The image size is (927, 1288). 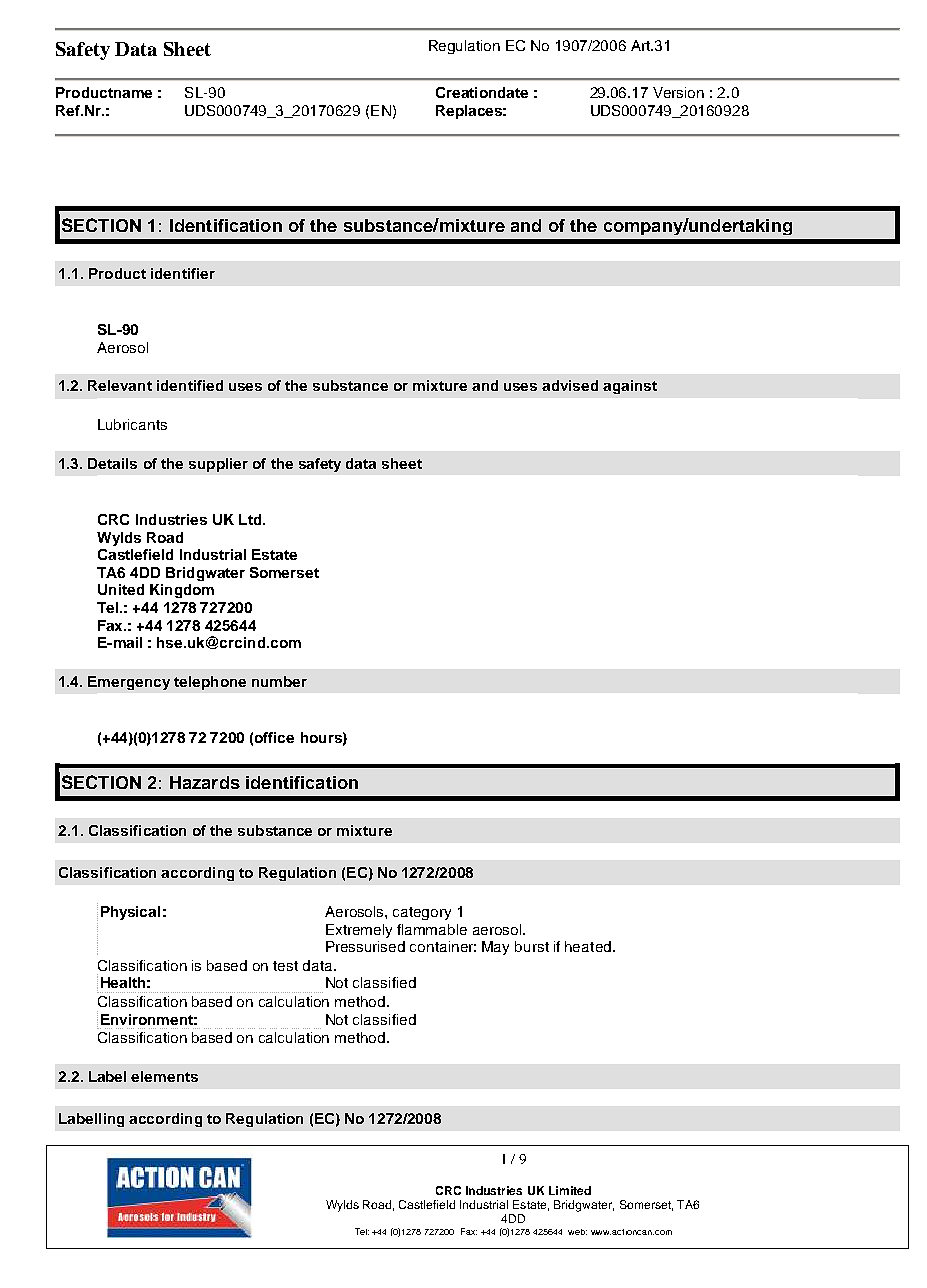 What do you see at coordinates (588, 946) in the page?
I see `heated` at bounding box center [588, 946].
